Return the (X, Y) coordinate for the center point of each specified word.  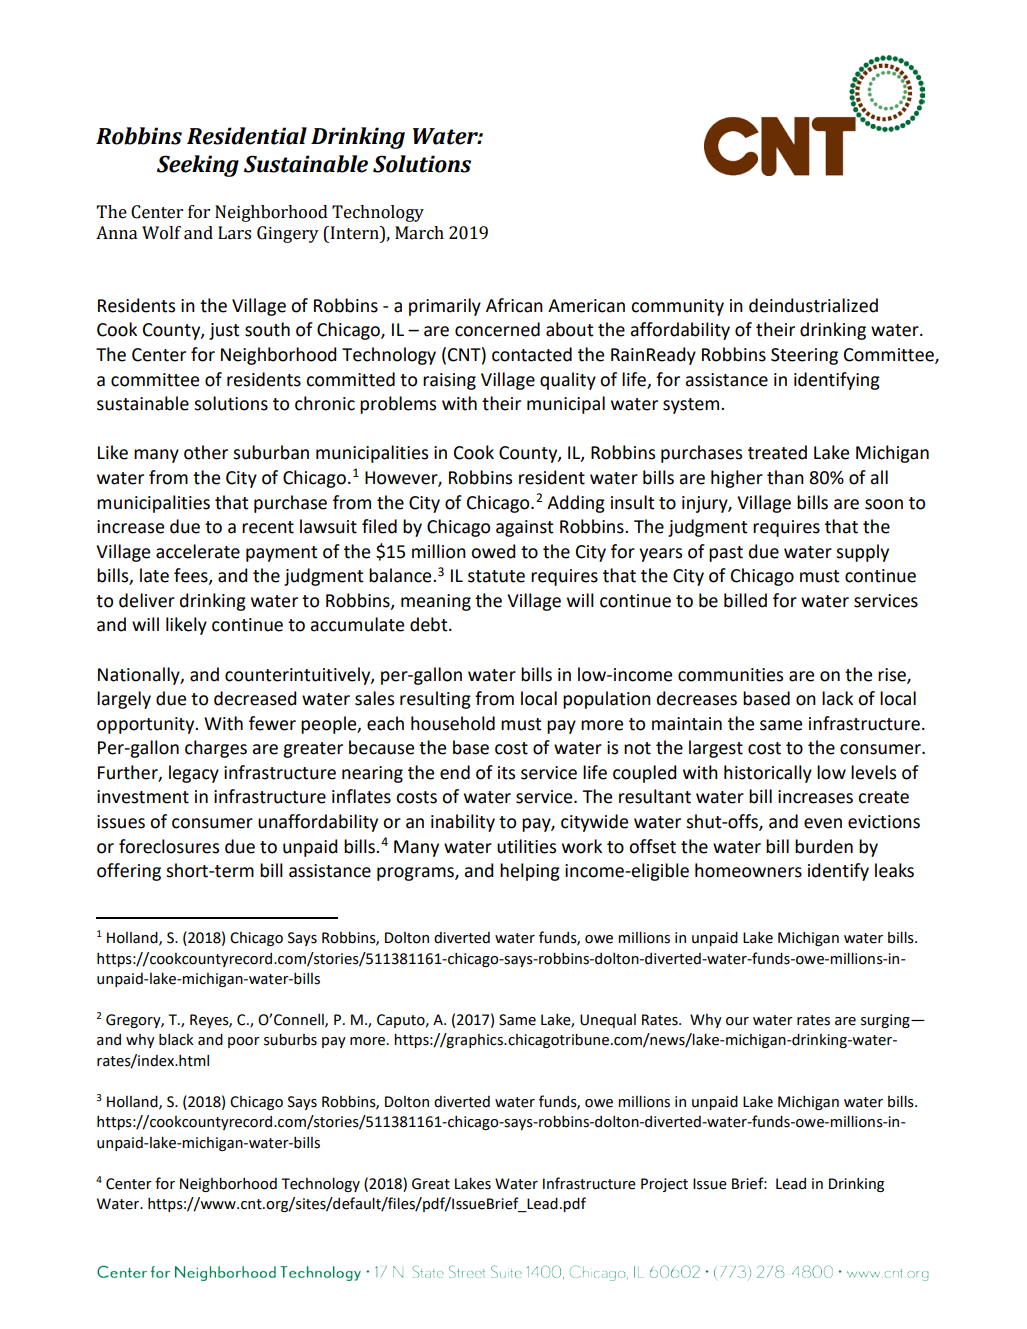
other (206, 452)
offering (129, 872)
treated (777, 452)
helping (530, 872)
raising (449, 381)
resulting (435, 700)
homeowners (748, 870)
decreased (255, 698)
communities (730, 675)
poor (244, 1042)
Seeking (198, 166)
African (514, 305)
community (677, 307)
